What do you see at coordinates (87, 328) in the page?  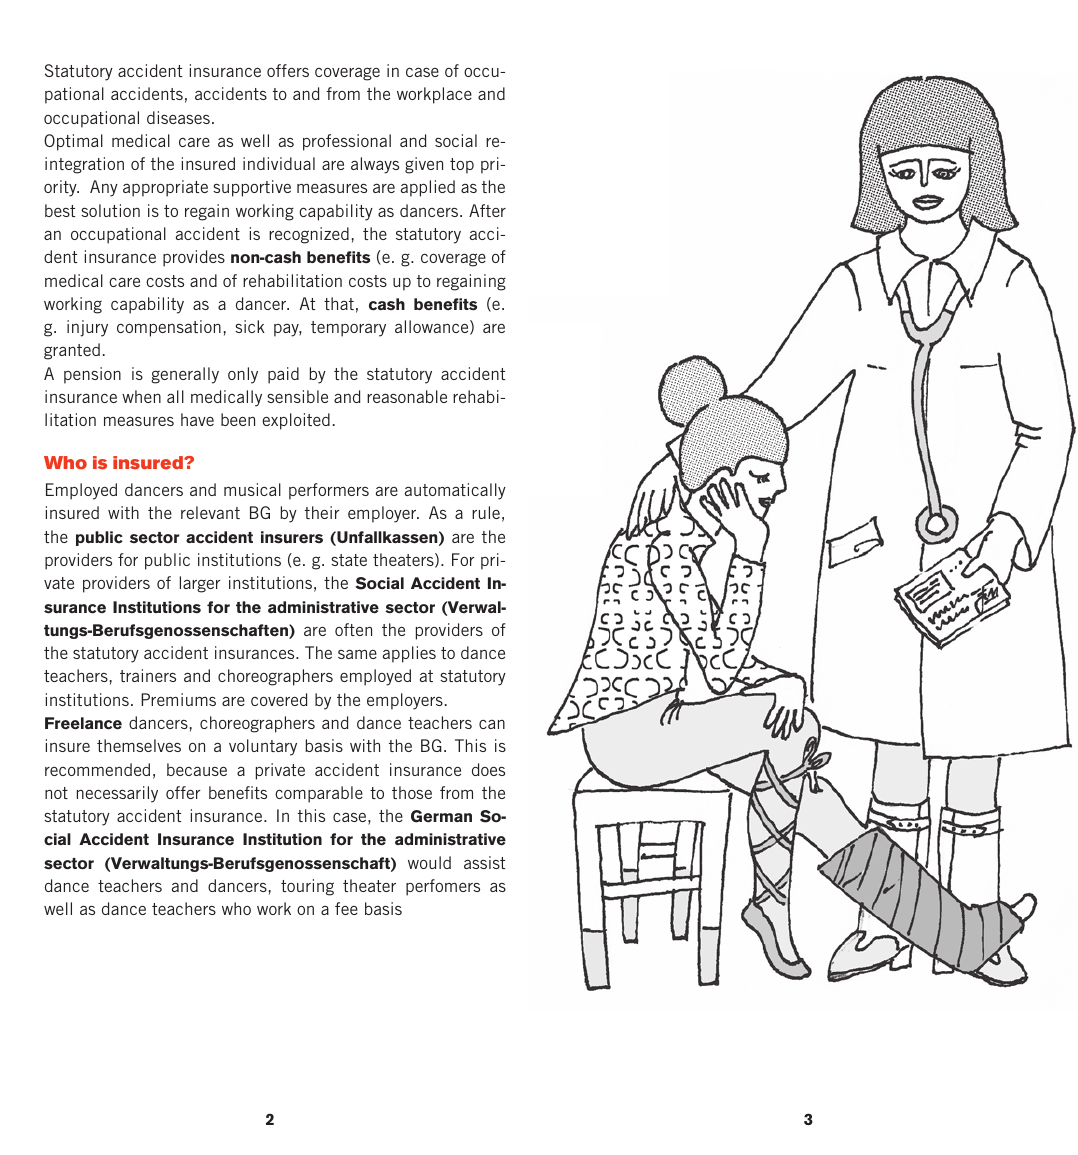 I see `injury` at bounding box center [87, 328].
